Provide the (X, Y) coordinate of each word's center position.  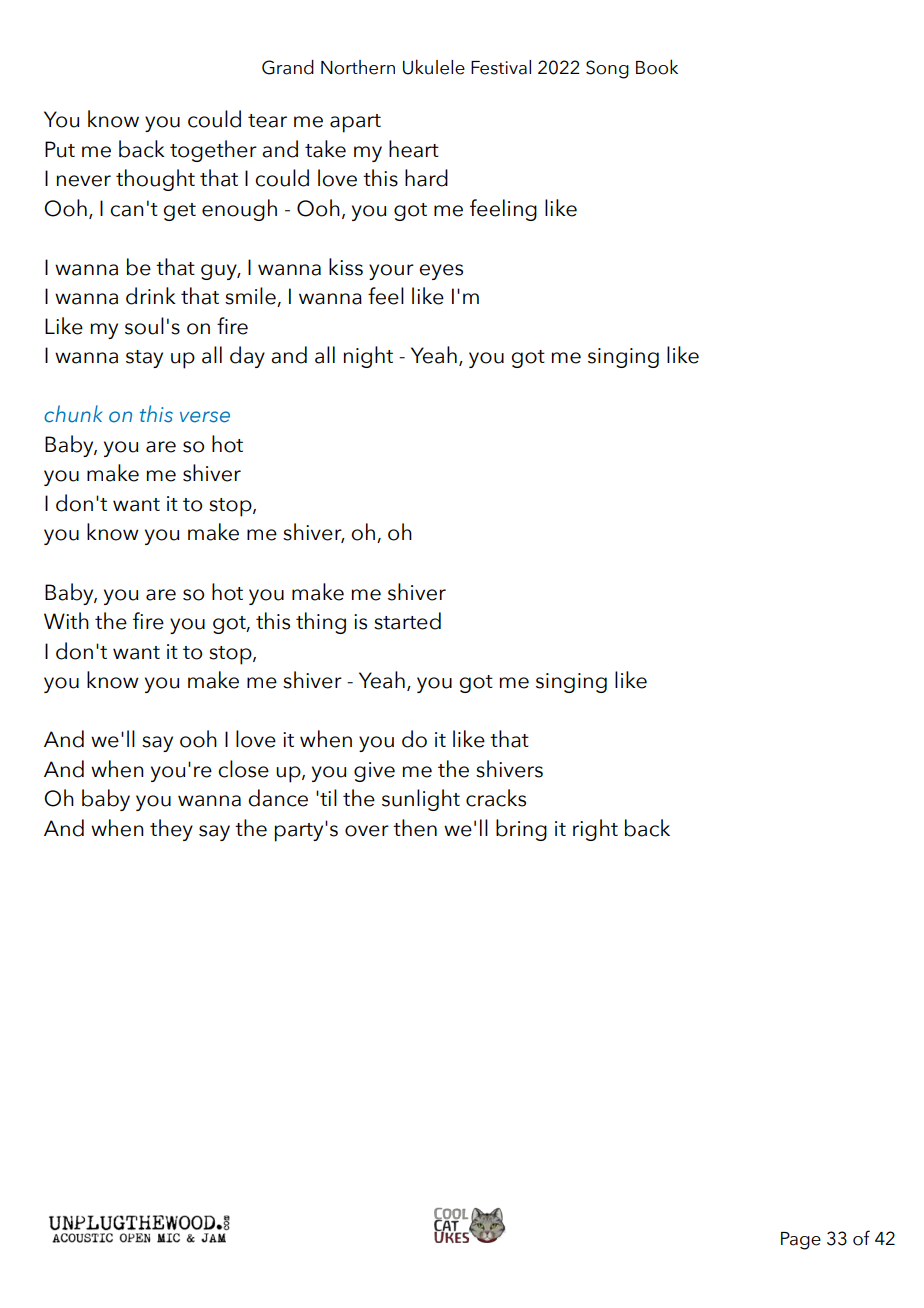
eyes (441, 272)
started (407, 621)
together (213, 151)
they (171, 830)
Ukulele (434, 67)
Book (657, 67)
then (415, 828)
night (368, 357)
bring (521, 830)
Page (801, 1241)
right (595, 830)
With (66, 620)
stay (144, 359)
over (367, 831)
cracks (496, 798)
